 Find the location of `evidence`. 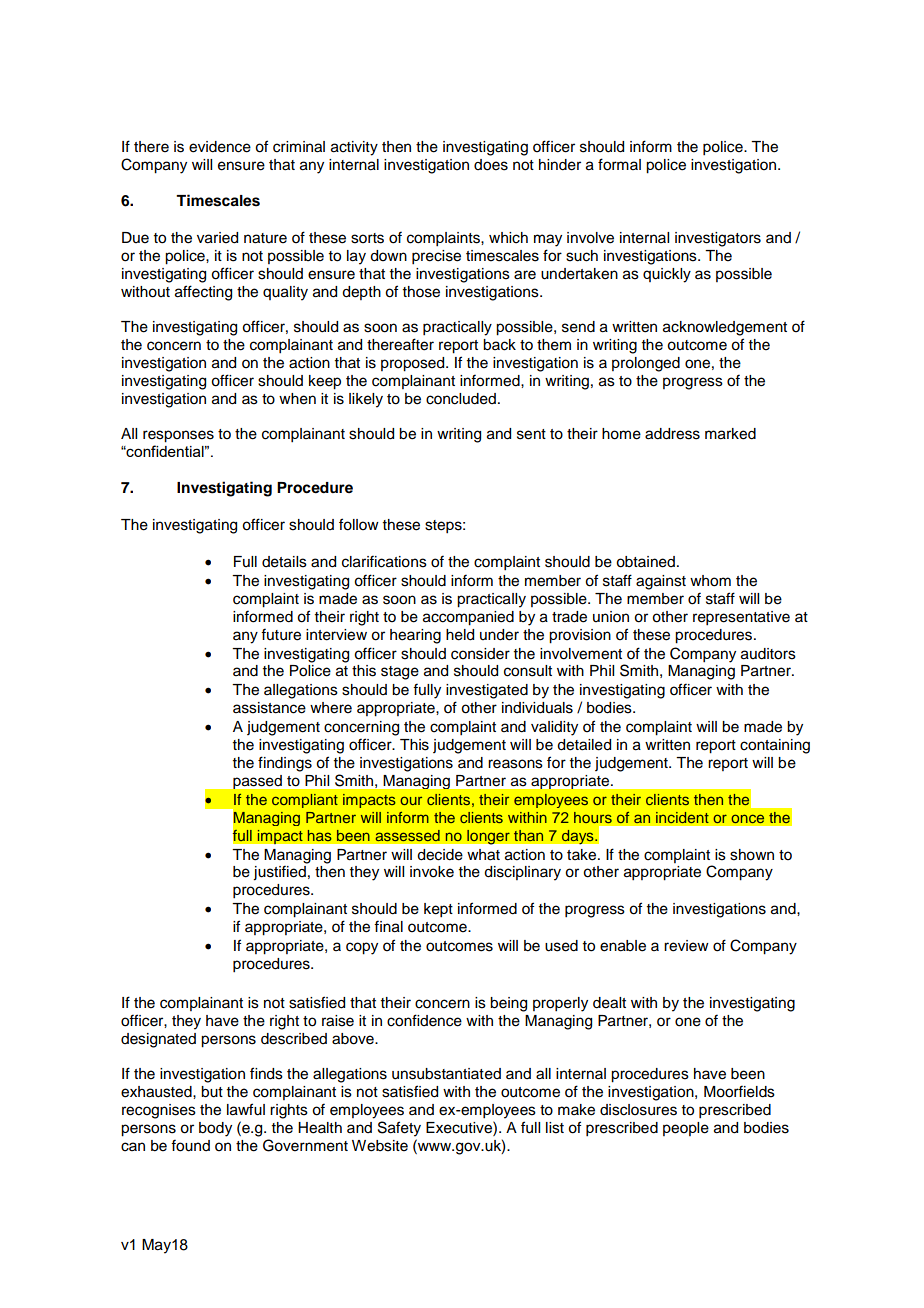

evidence is located at coordinates (220, 147).
